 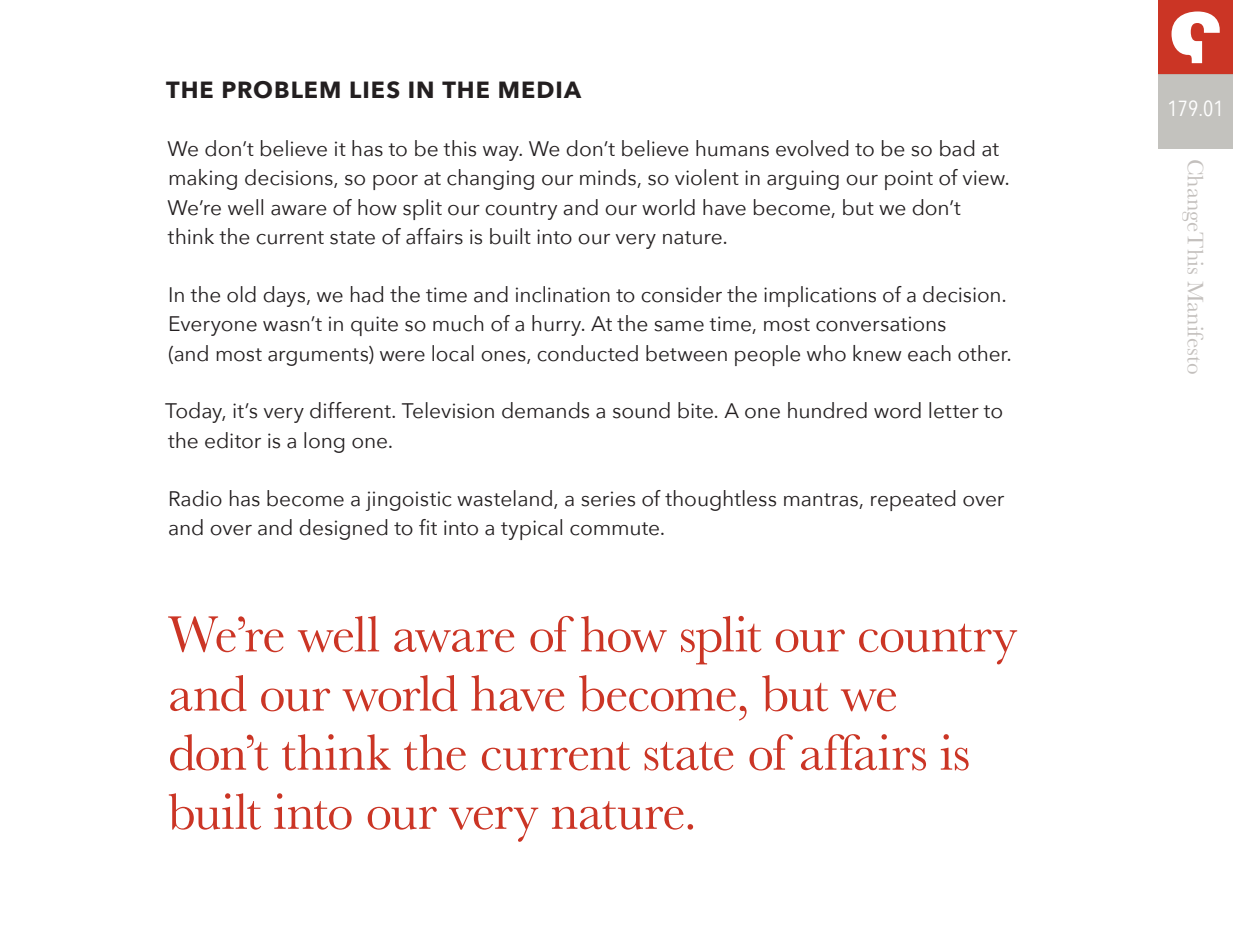 I want to click on point, so click(x=909, y=180).
